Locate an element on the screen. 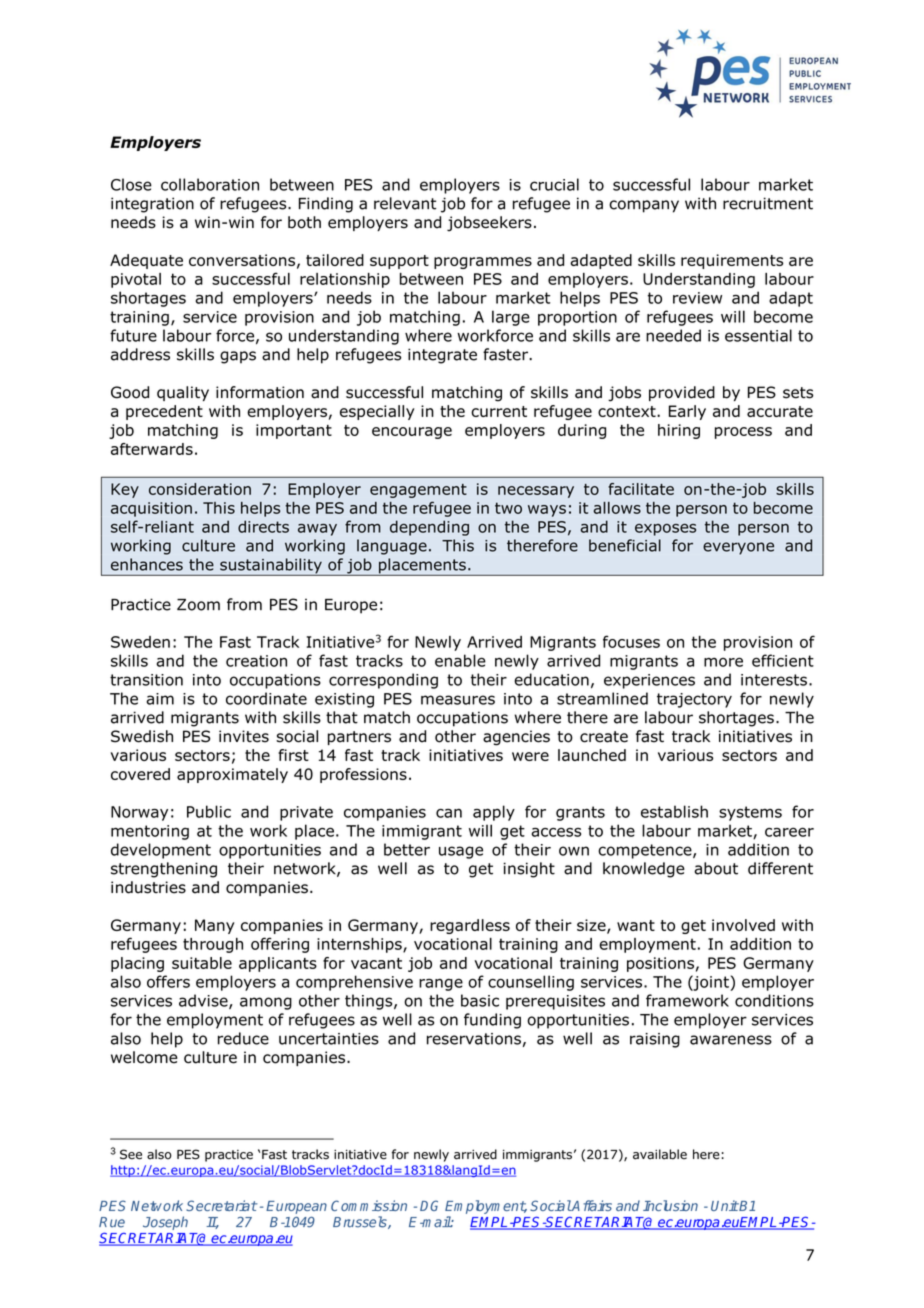  relevant is located at coordinates (405, 203).
